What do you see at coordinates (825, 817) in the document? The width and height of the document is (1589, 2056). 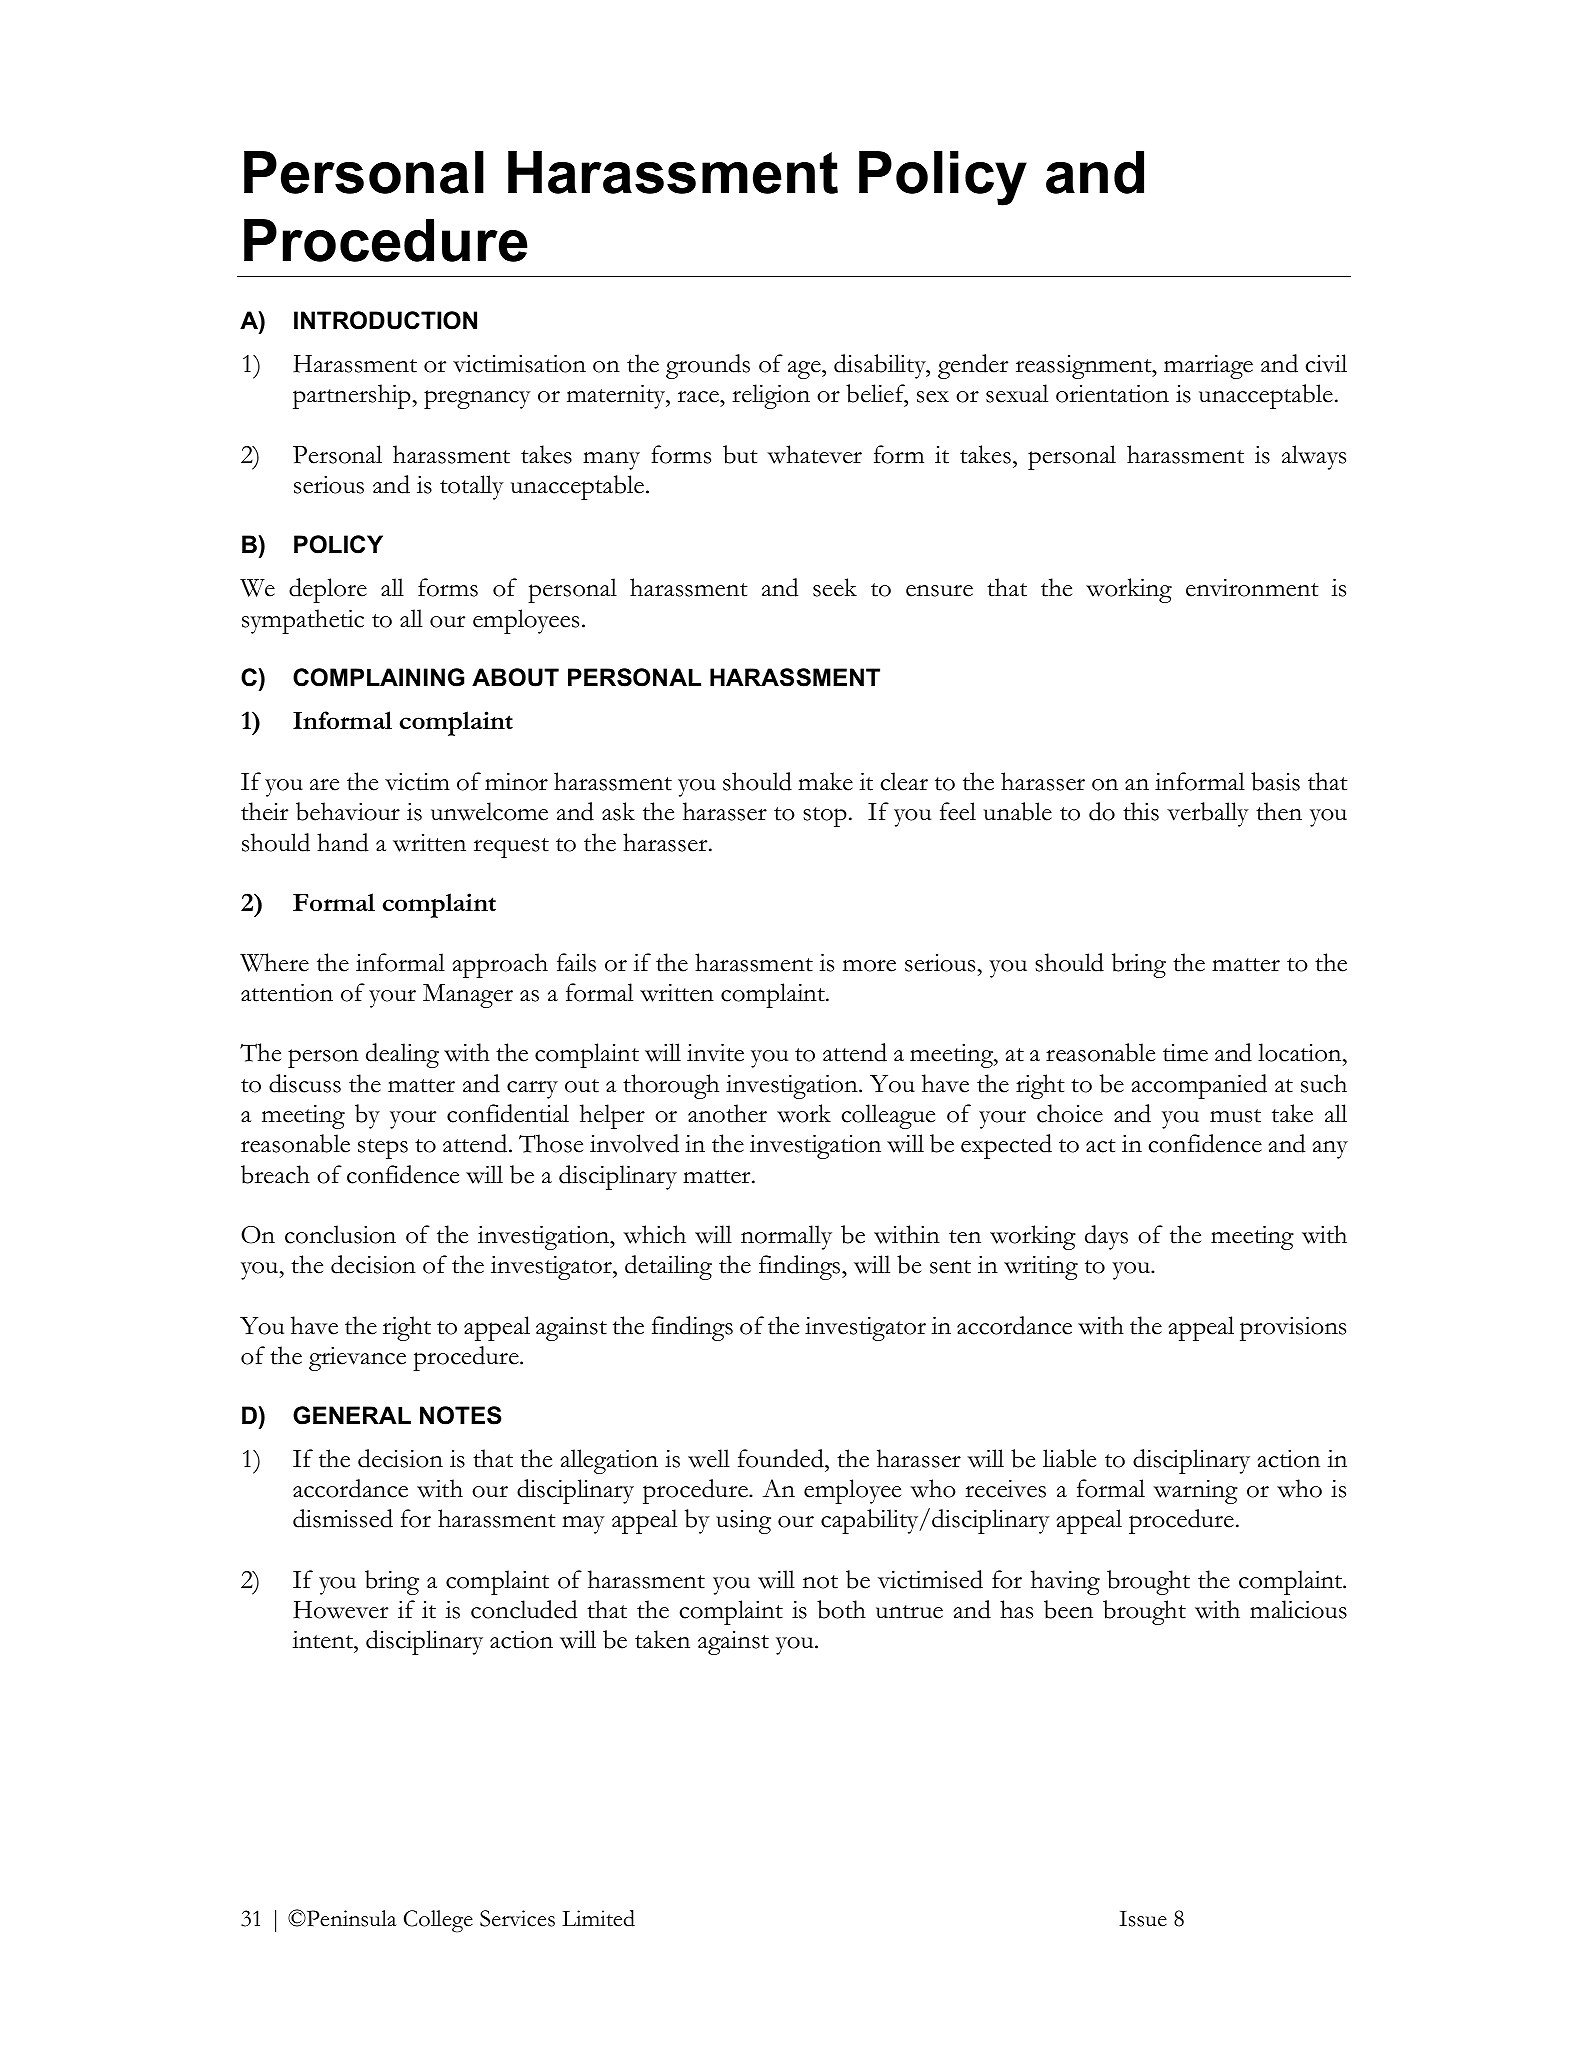 I see `stop` at bounding box center [825, 817].
